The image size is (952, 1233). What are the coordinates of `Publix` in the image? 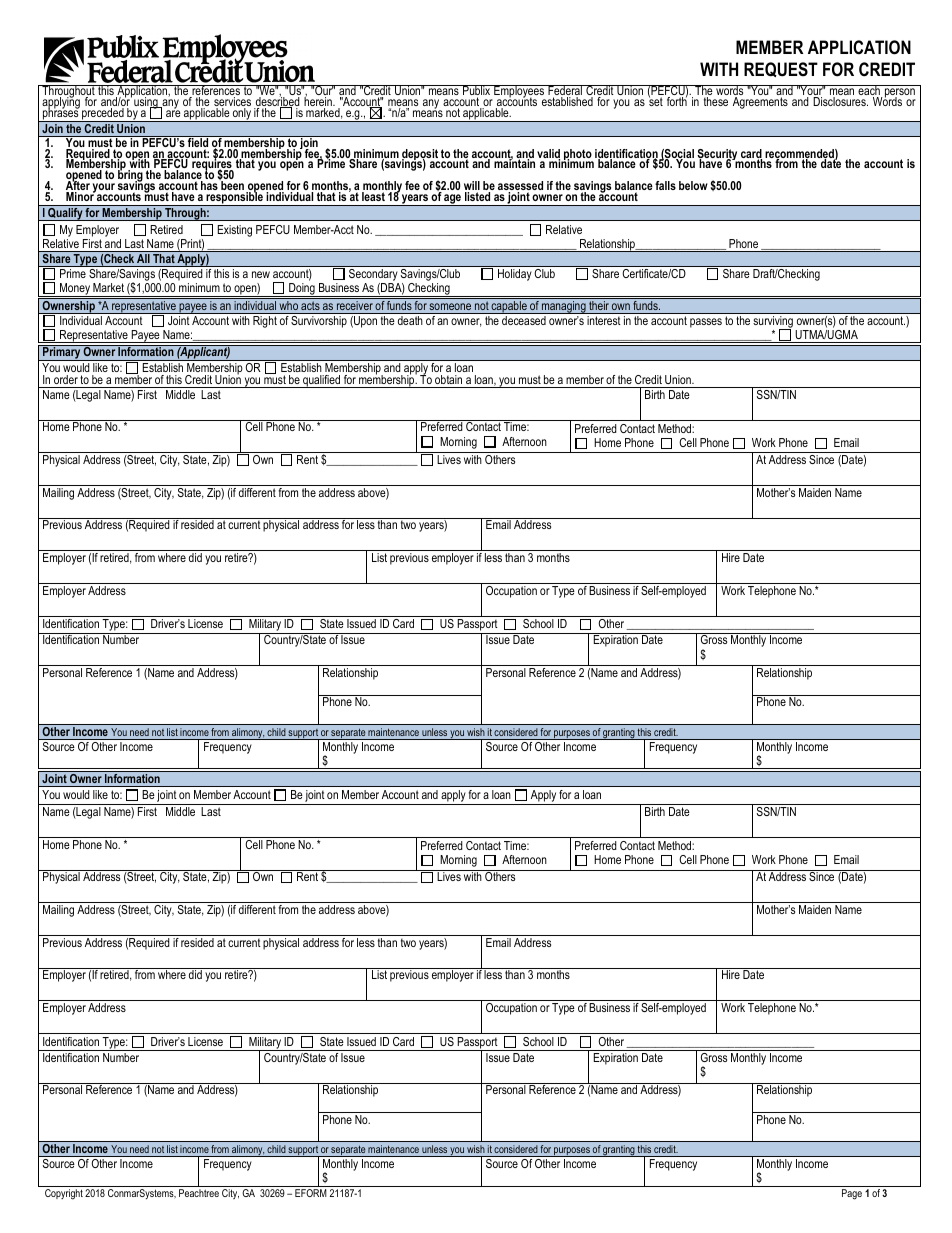 It's located at (477, 91).
